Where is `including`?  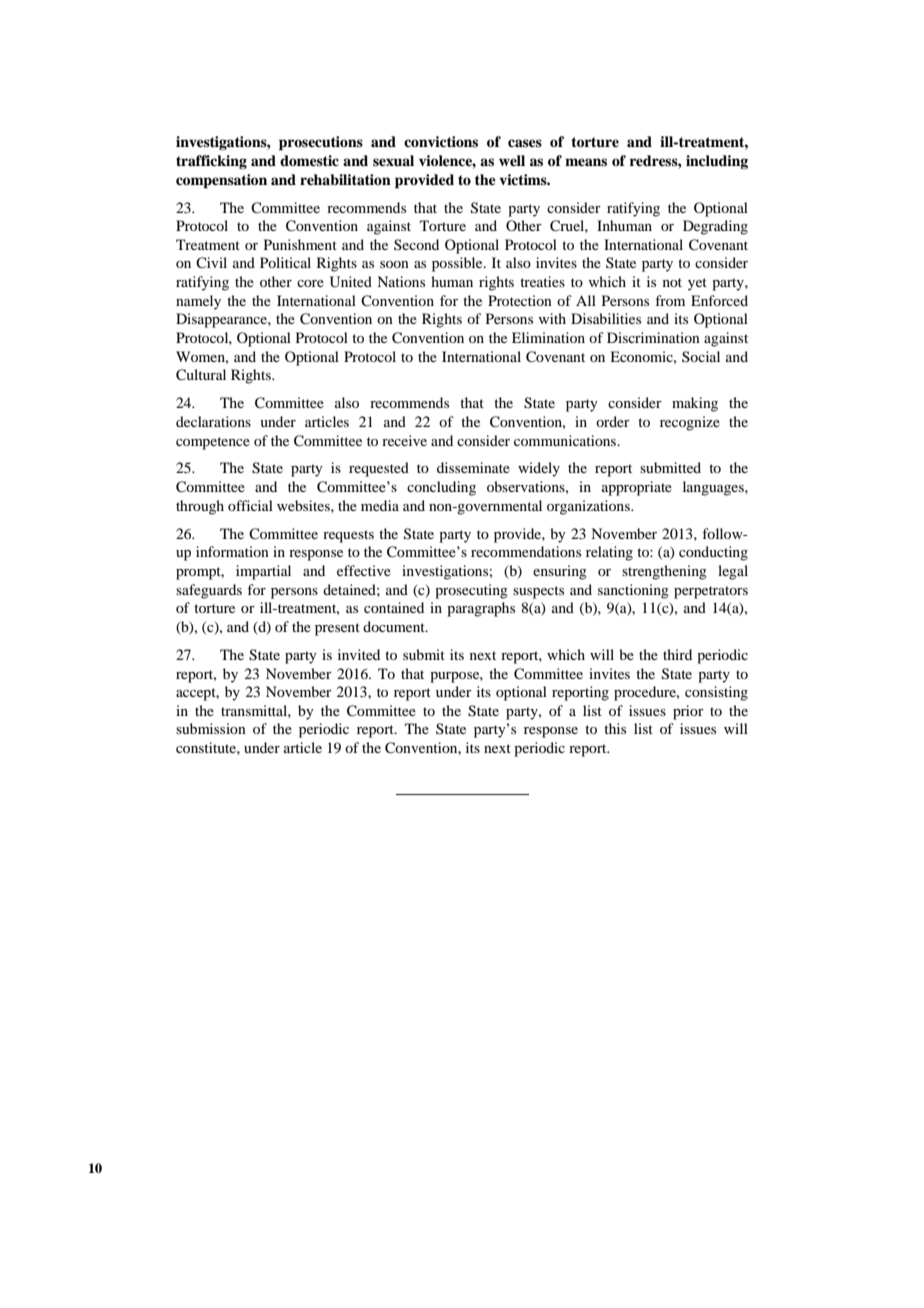
including is located at coordinates (717, 162).
